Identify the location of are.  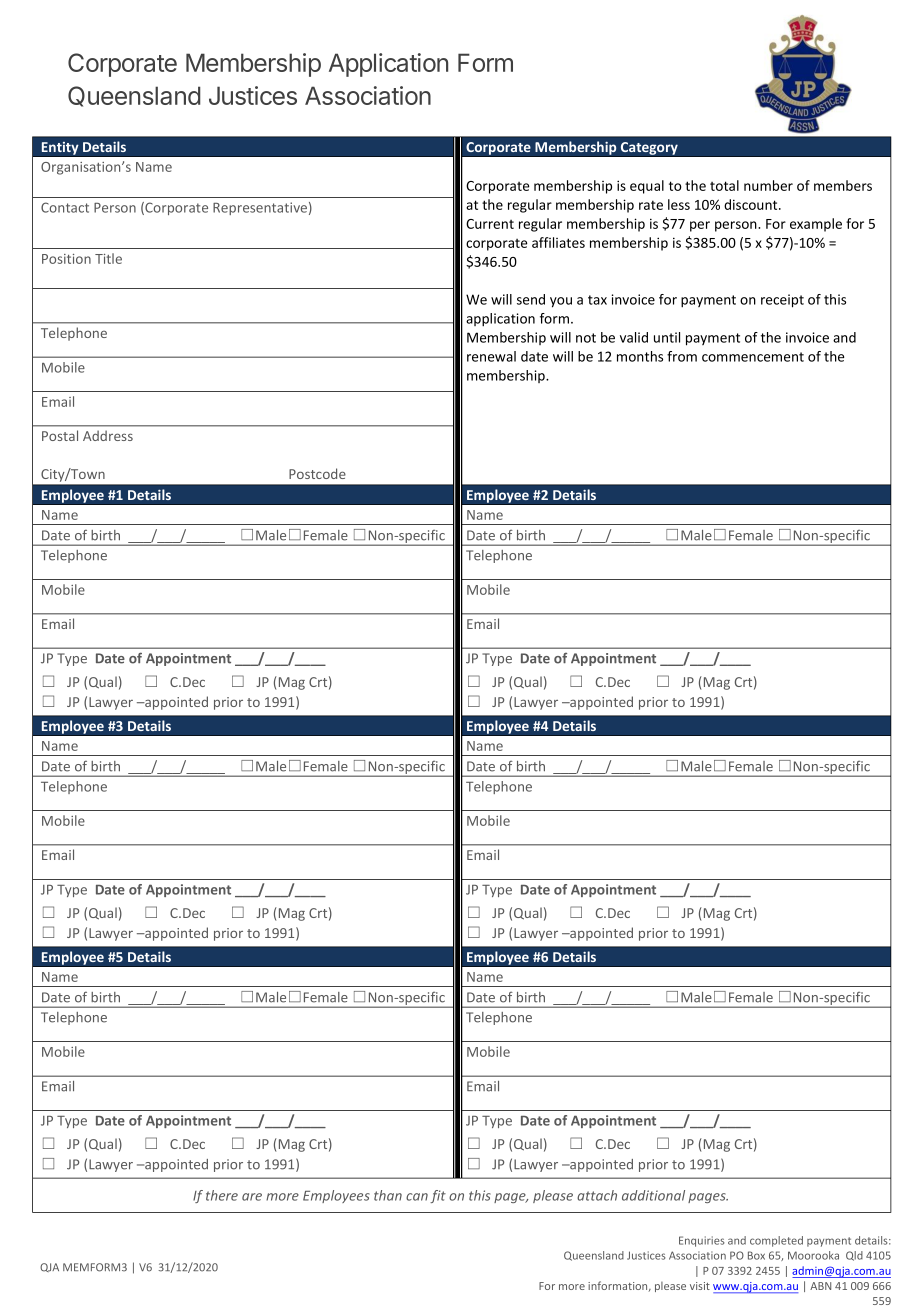
(252, 1197).
